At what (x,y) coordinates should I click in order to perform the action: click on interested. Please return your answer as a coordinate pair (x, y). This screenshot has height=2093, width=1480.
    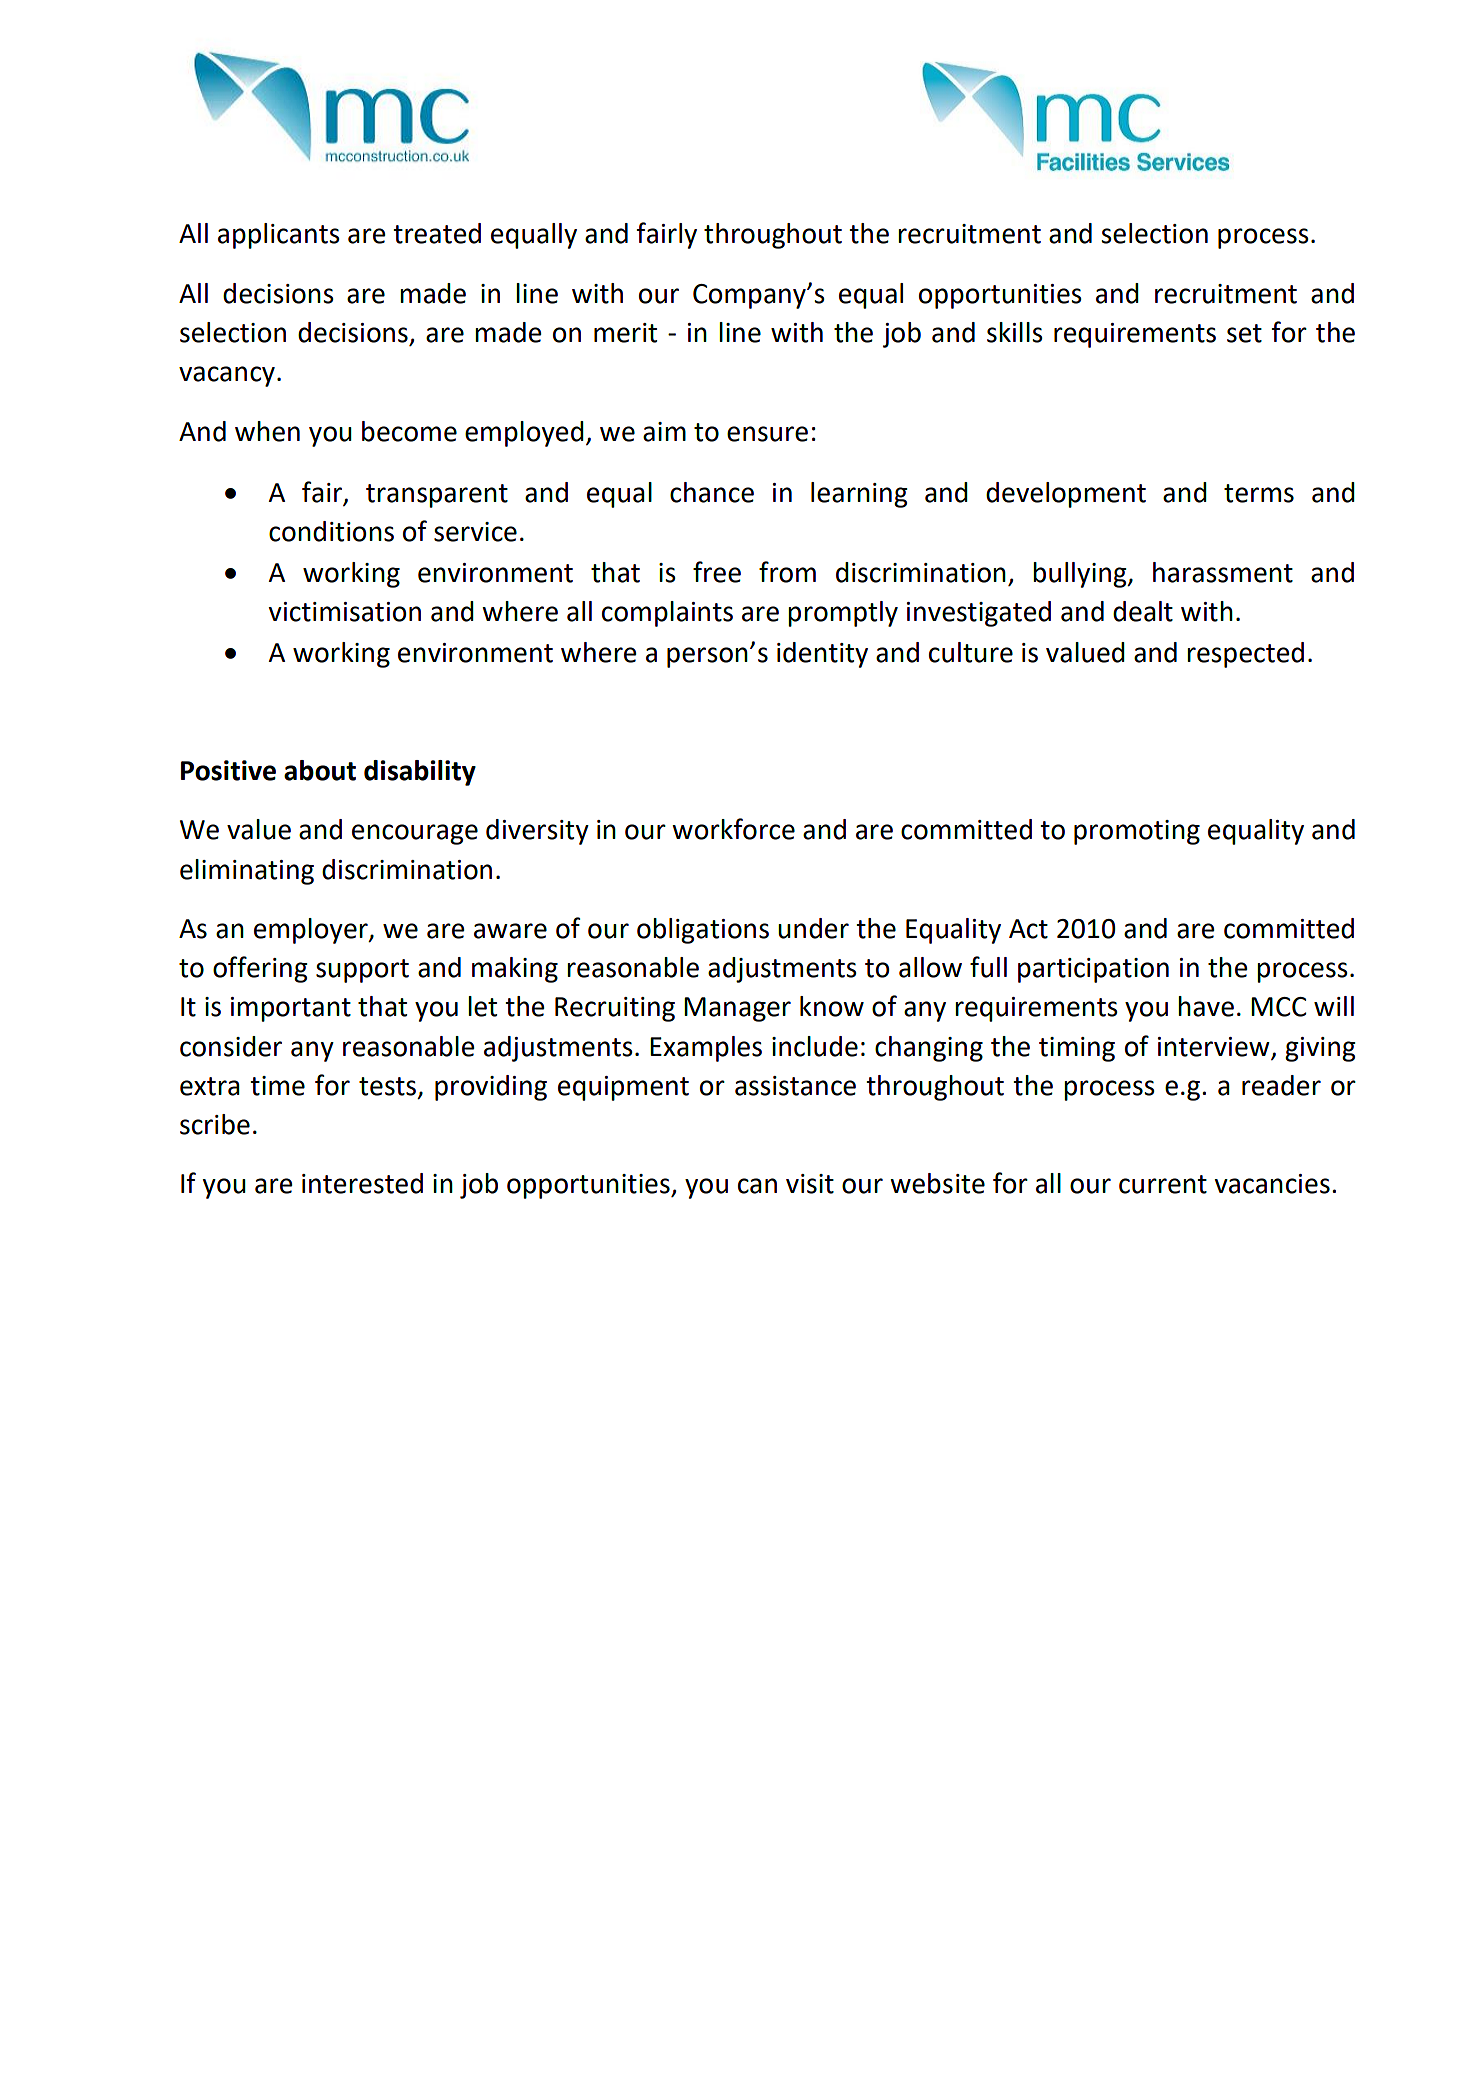
    Looking at the image, I should click on (362, 1183).
